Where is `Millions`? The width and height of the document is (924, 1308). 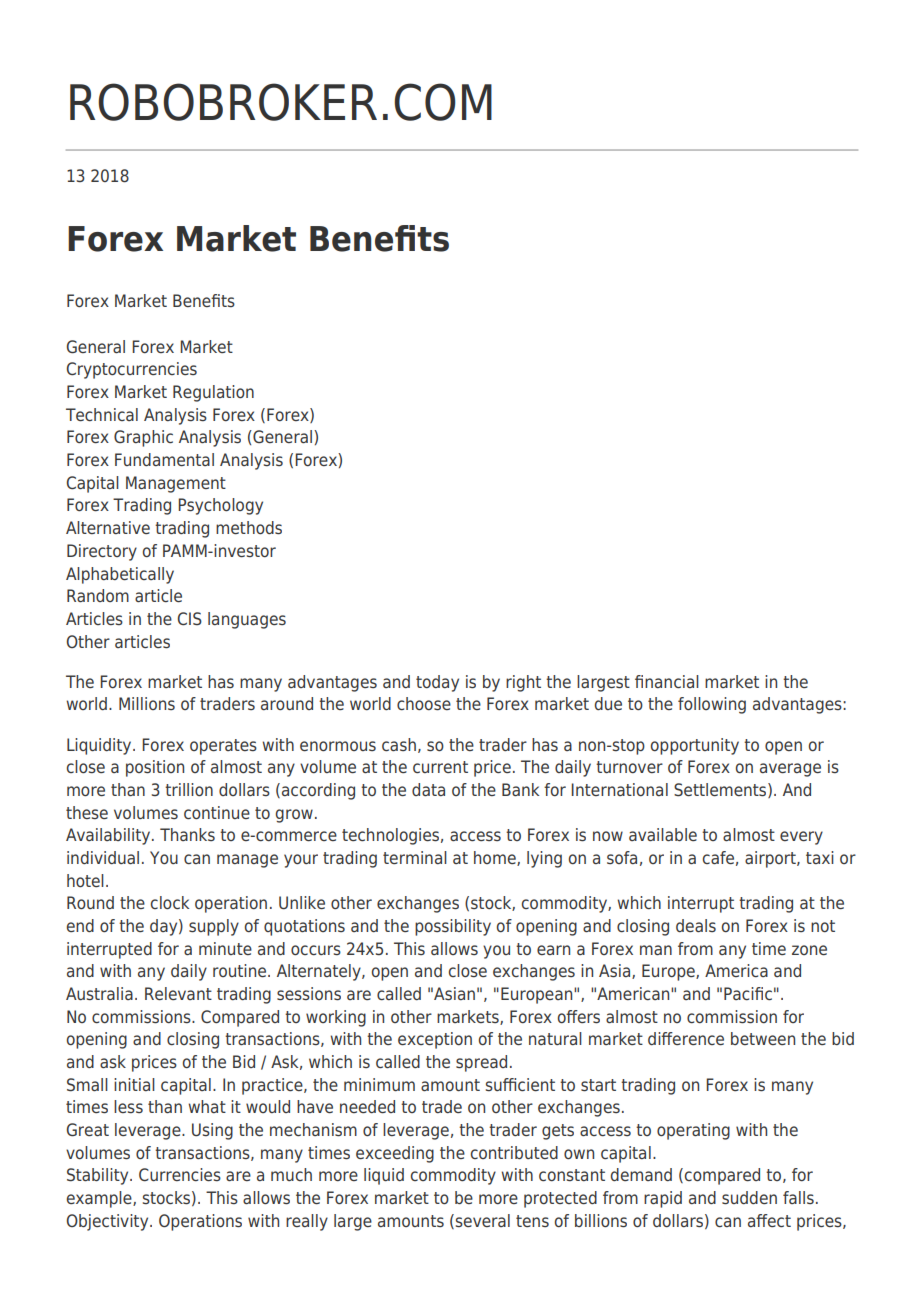 Millions is located at coordinates (147, 703).
